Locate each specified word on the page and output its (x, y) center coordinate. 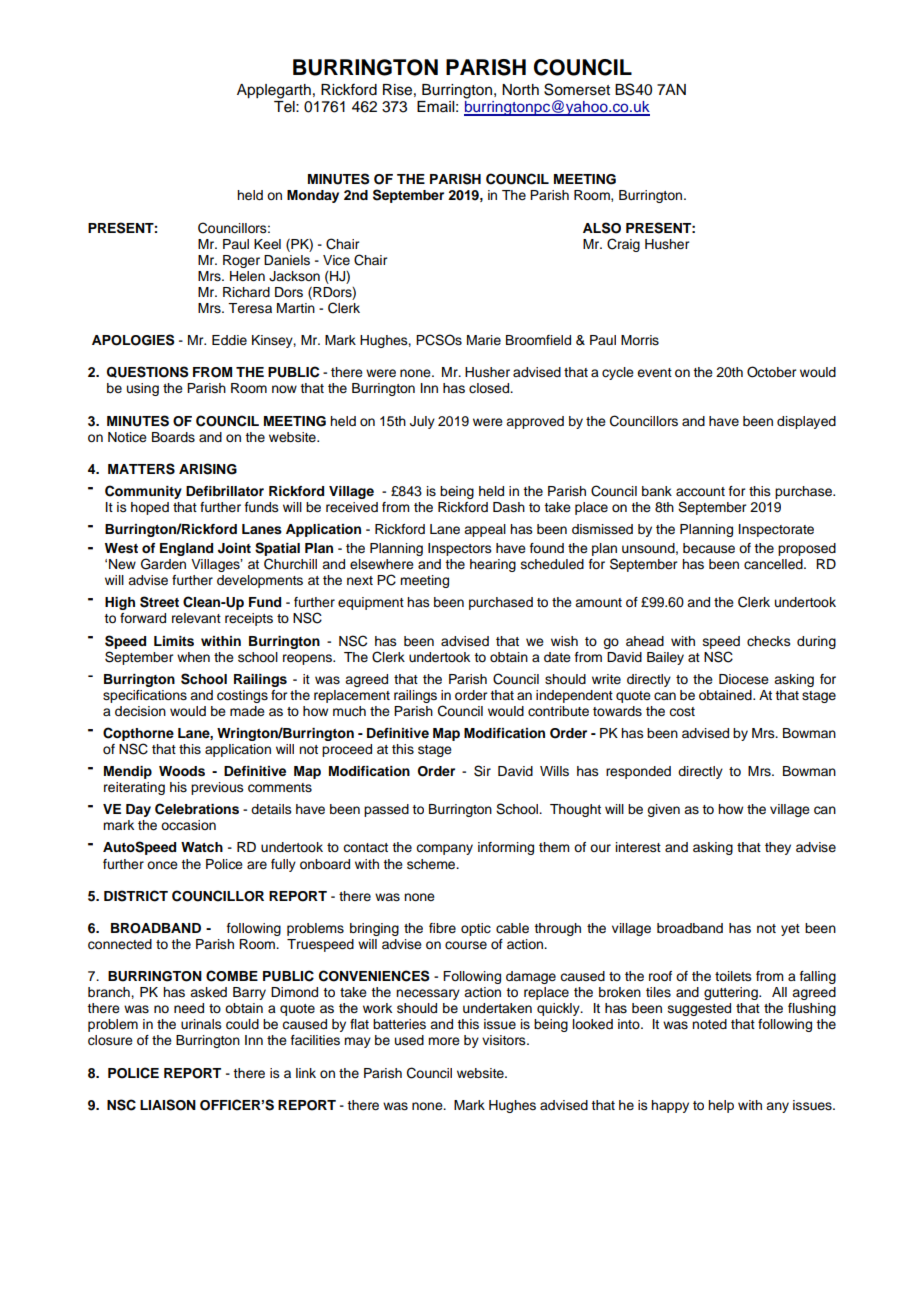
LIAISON (168, 1105)
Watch (202, 847)
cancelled (774, 564)
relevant (196, 618)
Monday (313, 196)
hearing (493, 565)
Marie (484, 340)
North (520, 90)
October (771, 372)
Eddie (229, 340)
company (444, 849)
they (778, 848)
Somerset (577, 89)
